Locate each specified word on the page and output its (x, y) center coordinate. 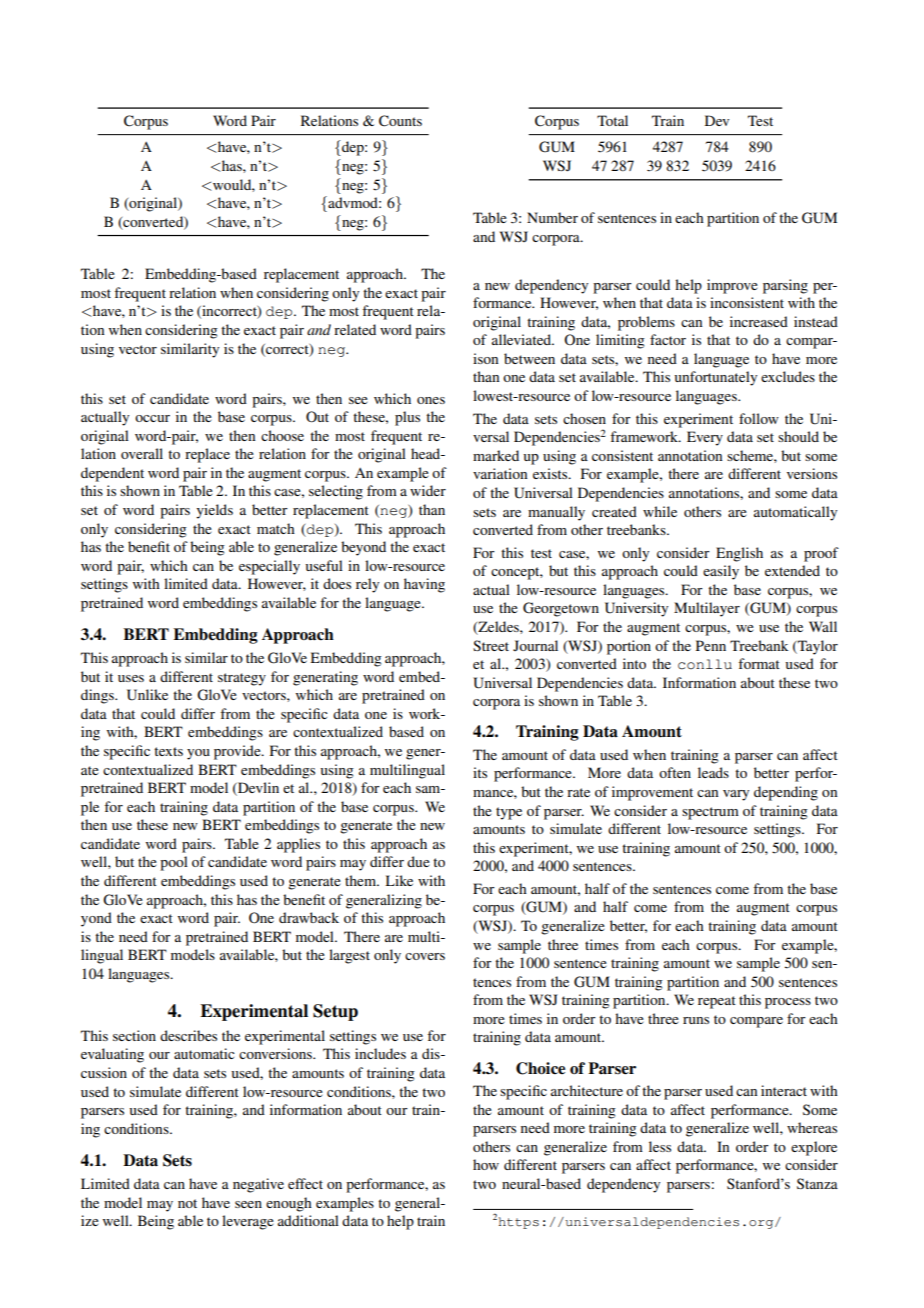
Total (612, 120)
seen (248, 1204)
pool (174, 863)
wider (428, 490)
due (418, 861)
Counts (400, 121)
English (739, 554)
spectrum (710, 813)
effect (305, 1183)
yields (214, 511)
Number (552, 217)
